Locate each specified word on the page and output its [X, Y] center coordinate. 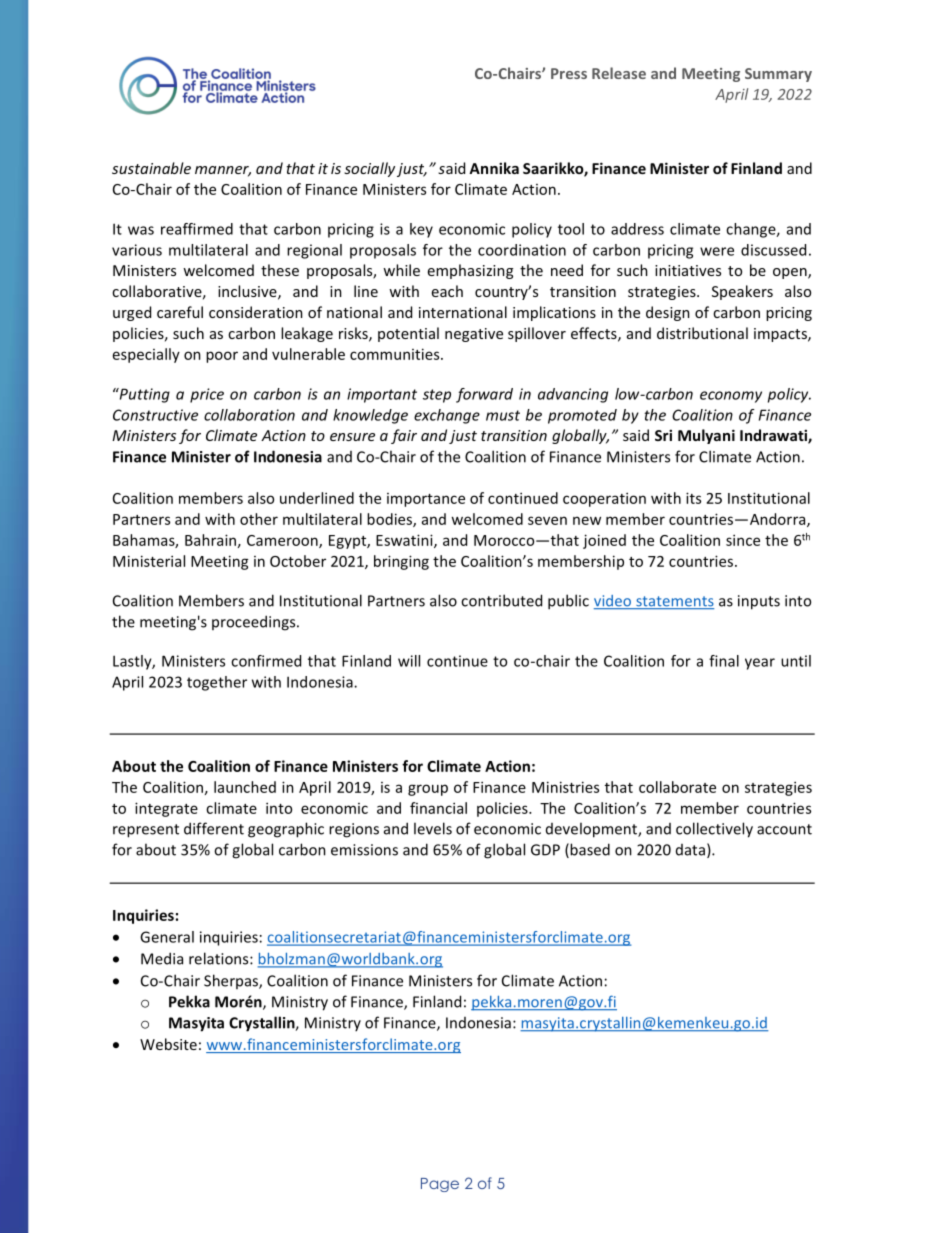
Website [168, 1044]
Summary [778, 75]
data [690, 850]
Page [440, 1185]
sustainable [151, 168]
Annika [494, 168]
